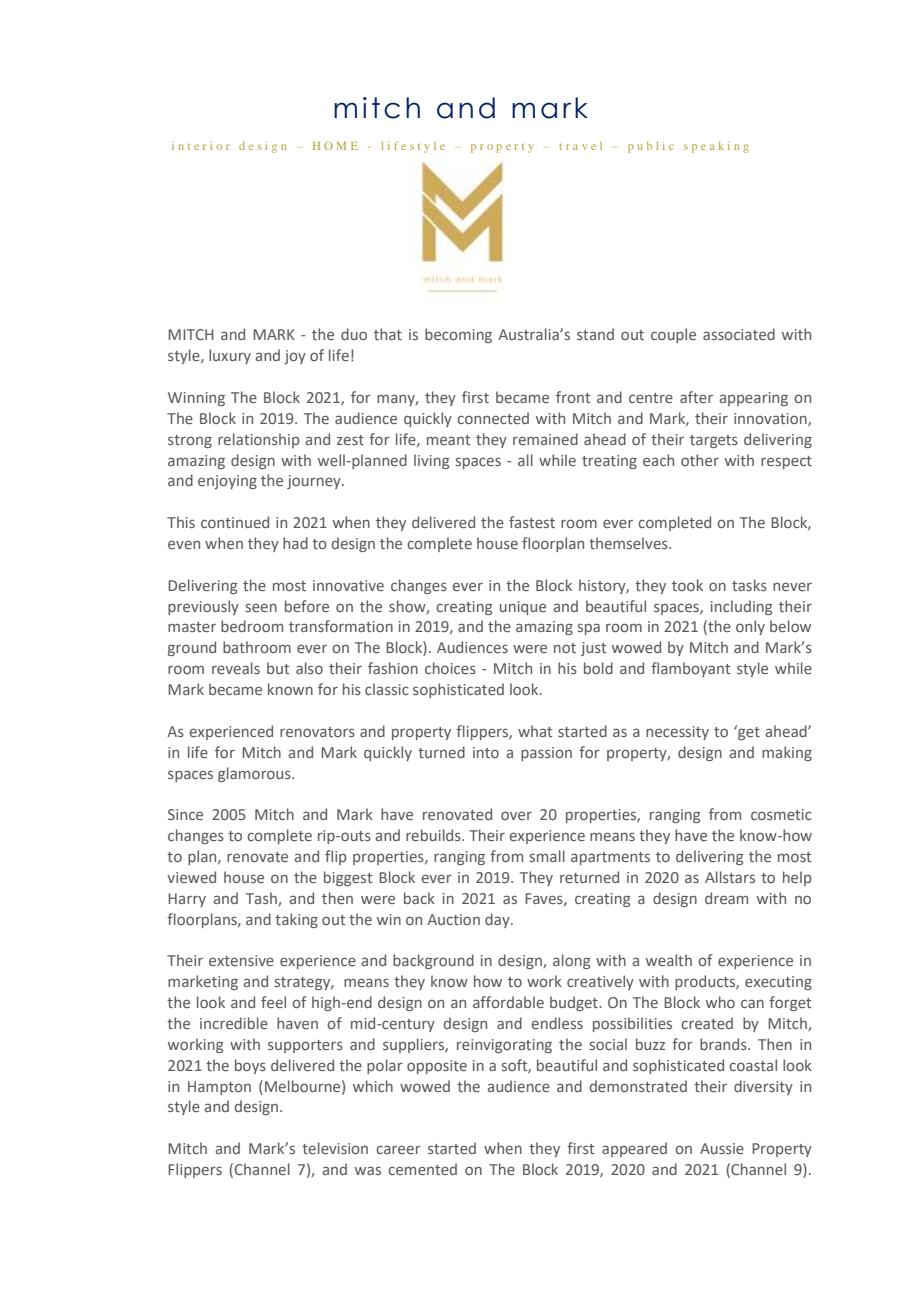 This document has width=924, height=1308. What do you see at coordinates (739, 334) in the document?
I see `associated` at bounding box center [739, 334].
